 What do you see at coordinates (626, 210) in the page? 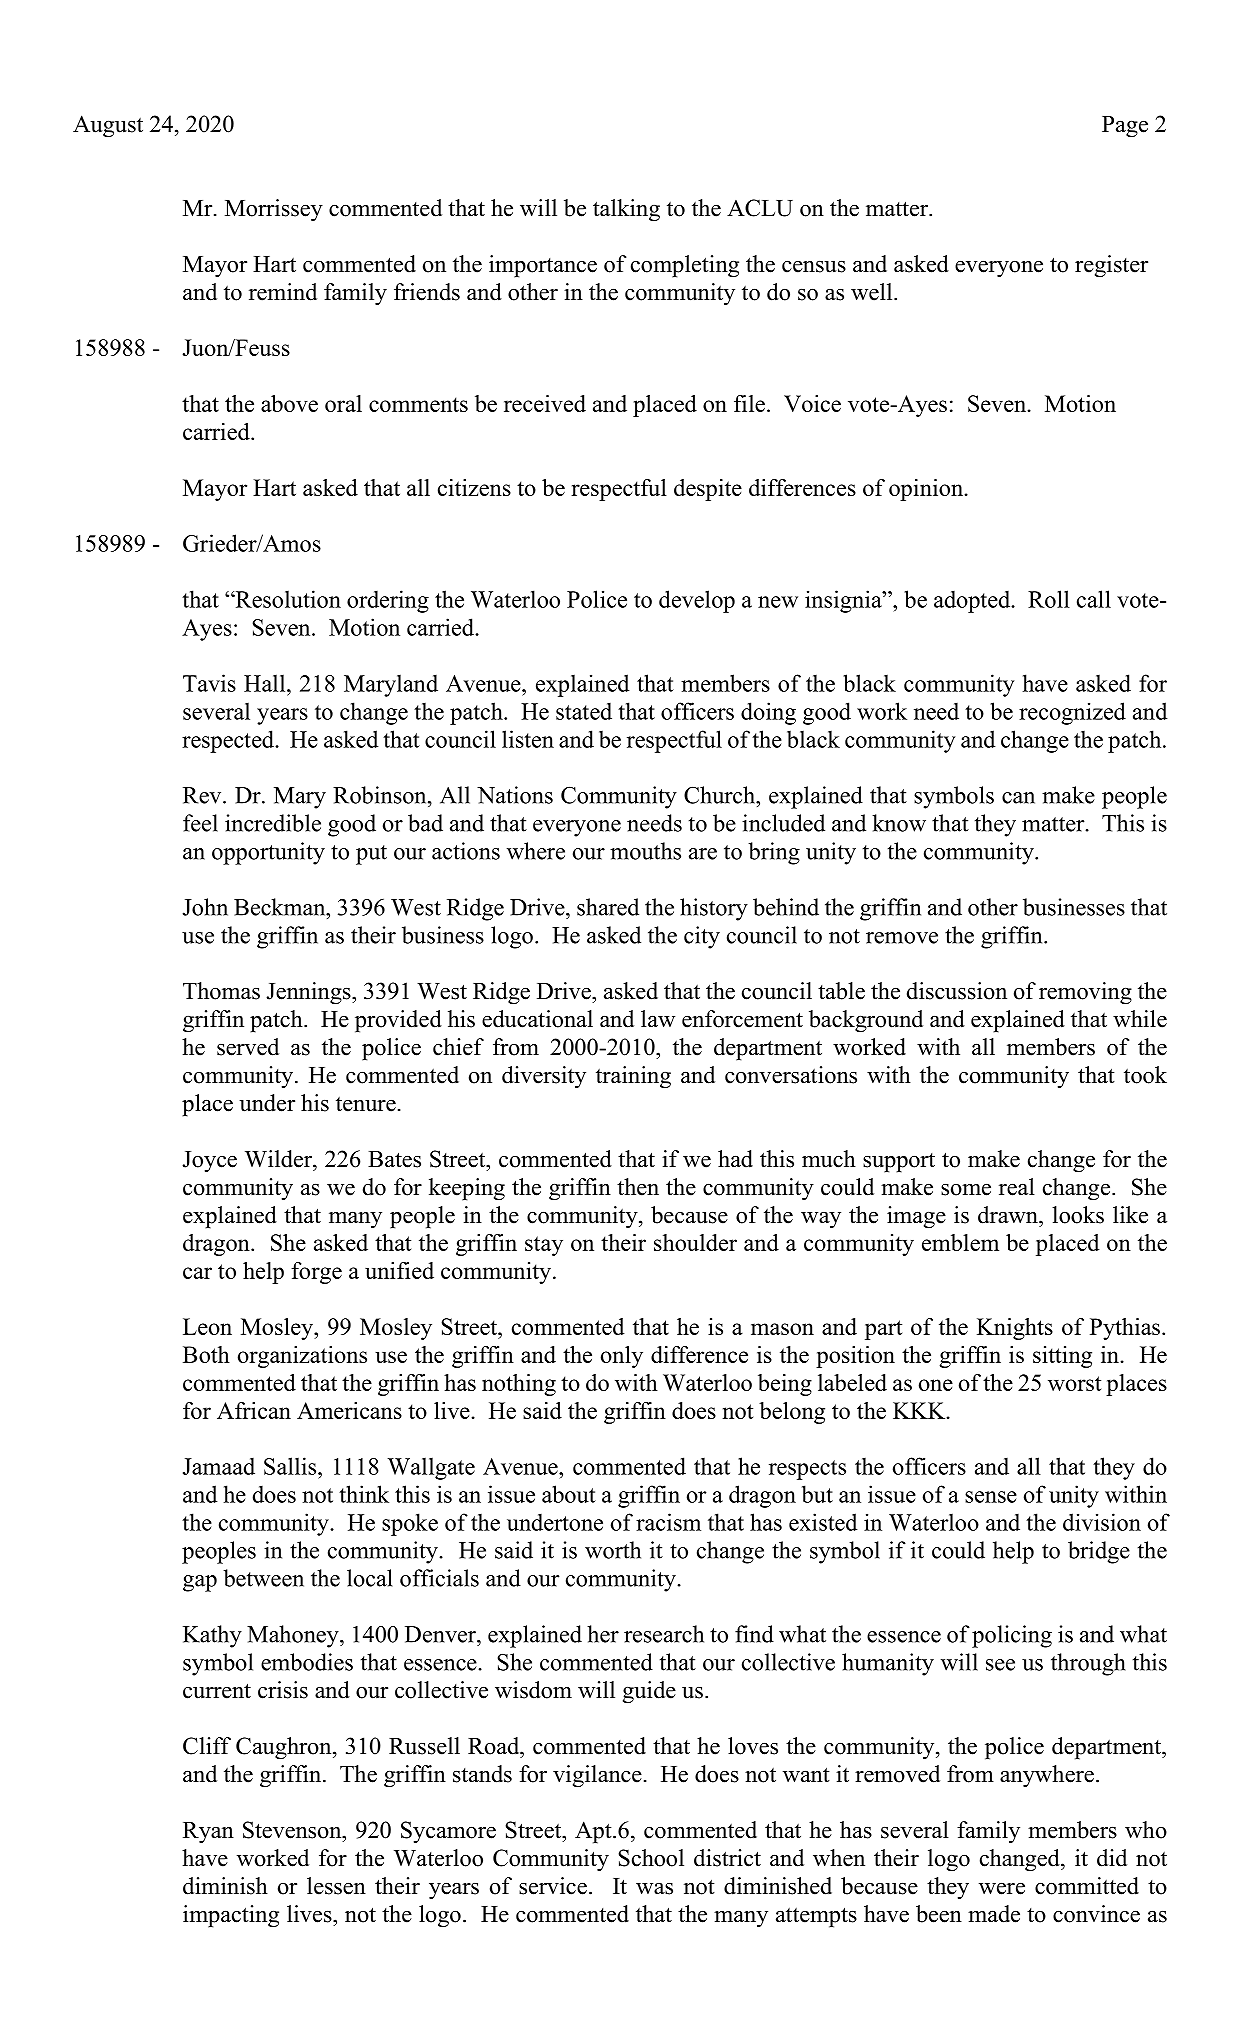
I see `talking` at bounding box center [626, 210].
